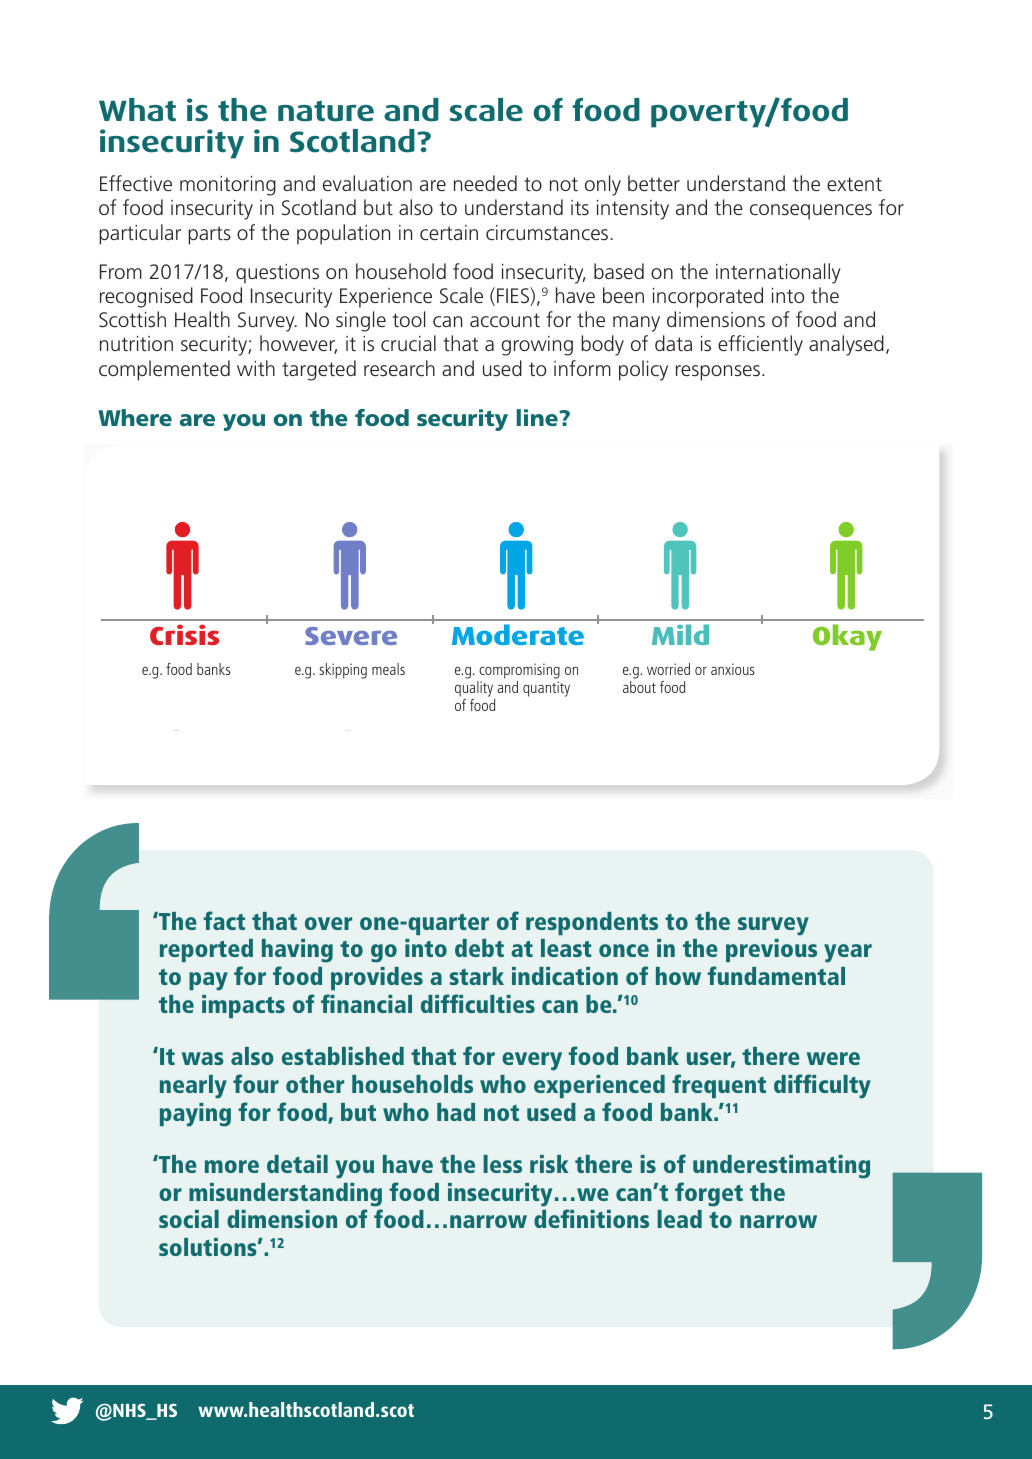  What do you see at coordinates (718, 373) in the document?
I see `responses` at bounding box center [718, 373].
